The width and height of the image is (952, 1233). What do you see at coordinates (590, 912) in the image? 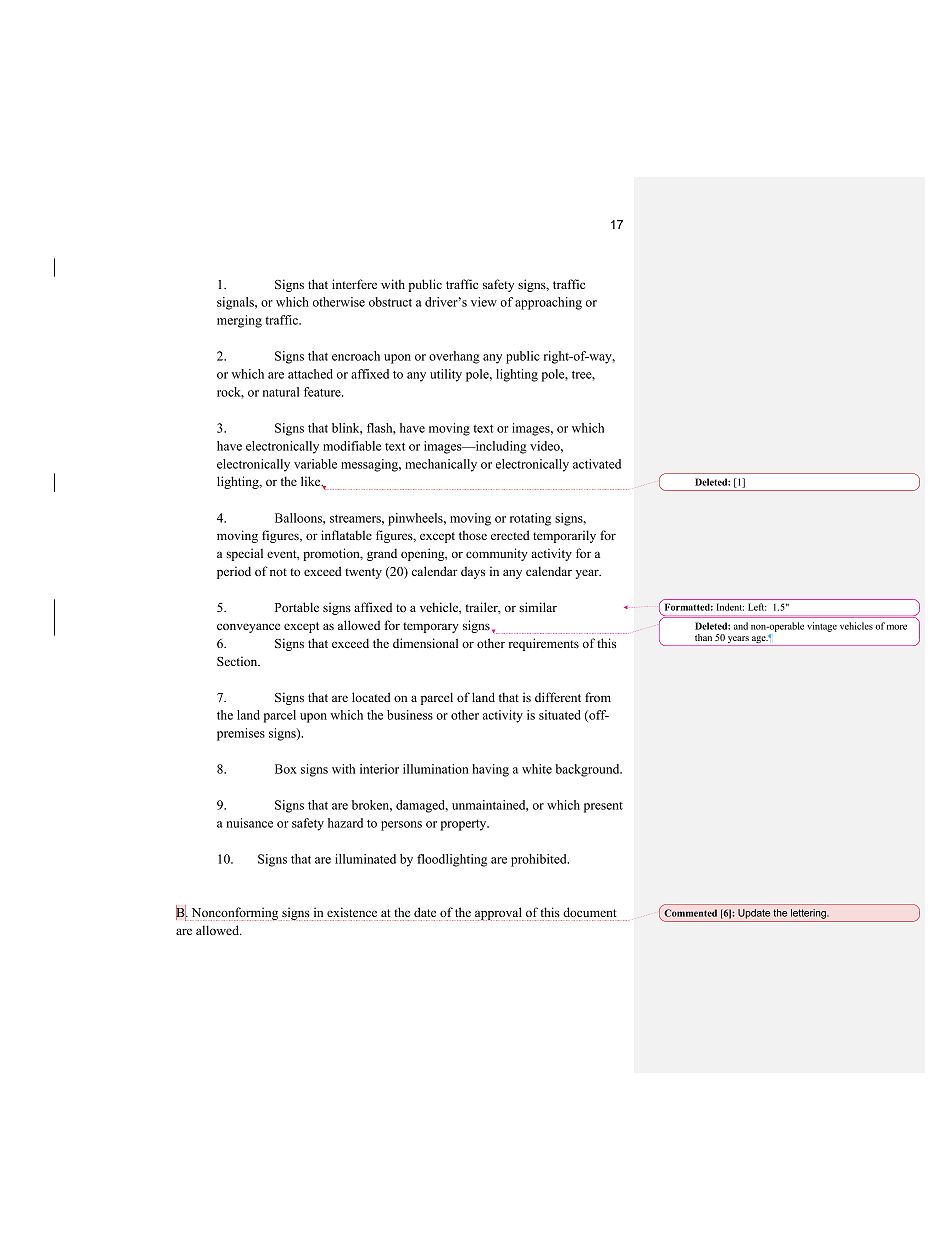
I see `document` at bounding box center [590, 912].
